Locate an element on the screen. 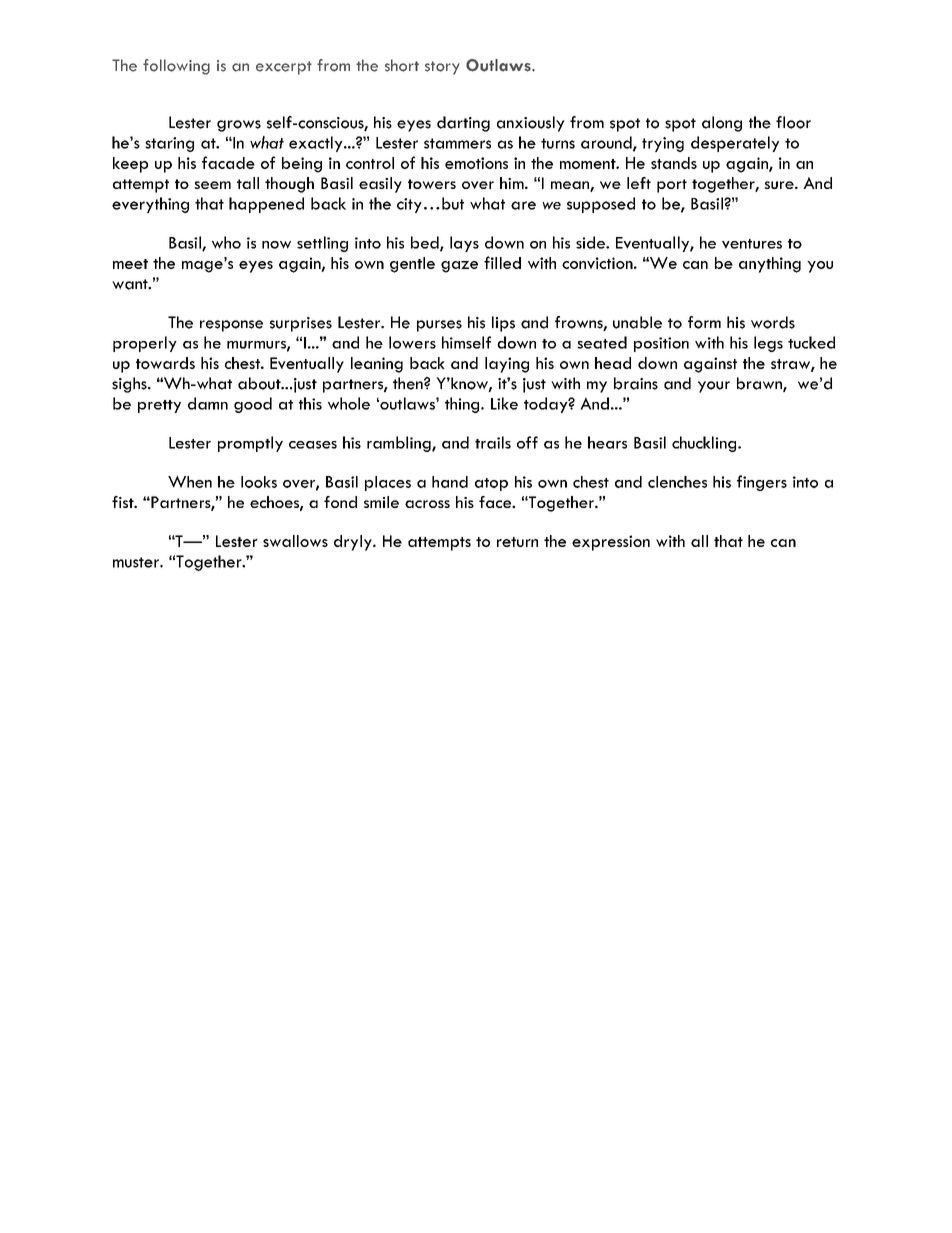 This screenshot has width=952, height=1233. story is located at coordinates (442, 68).
